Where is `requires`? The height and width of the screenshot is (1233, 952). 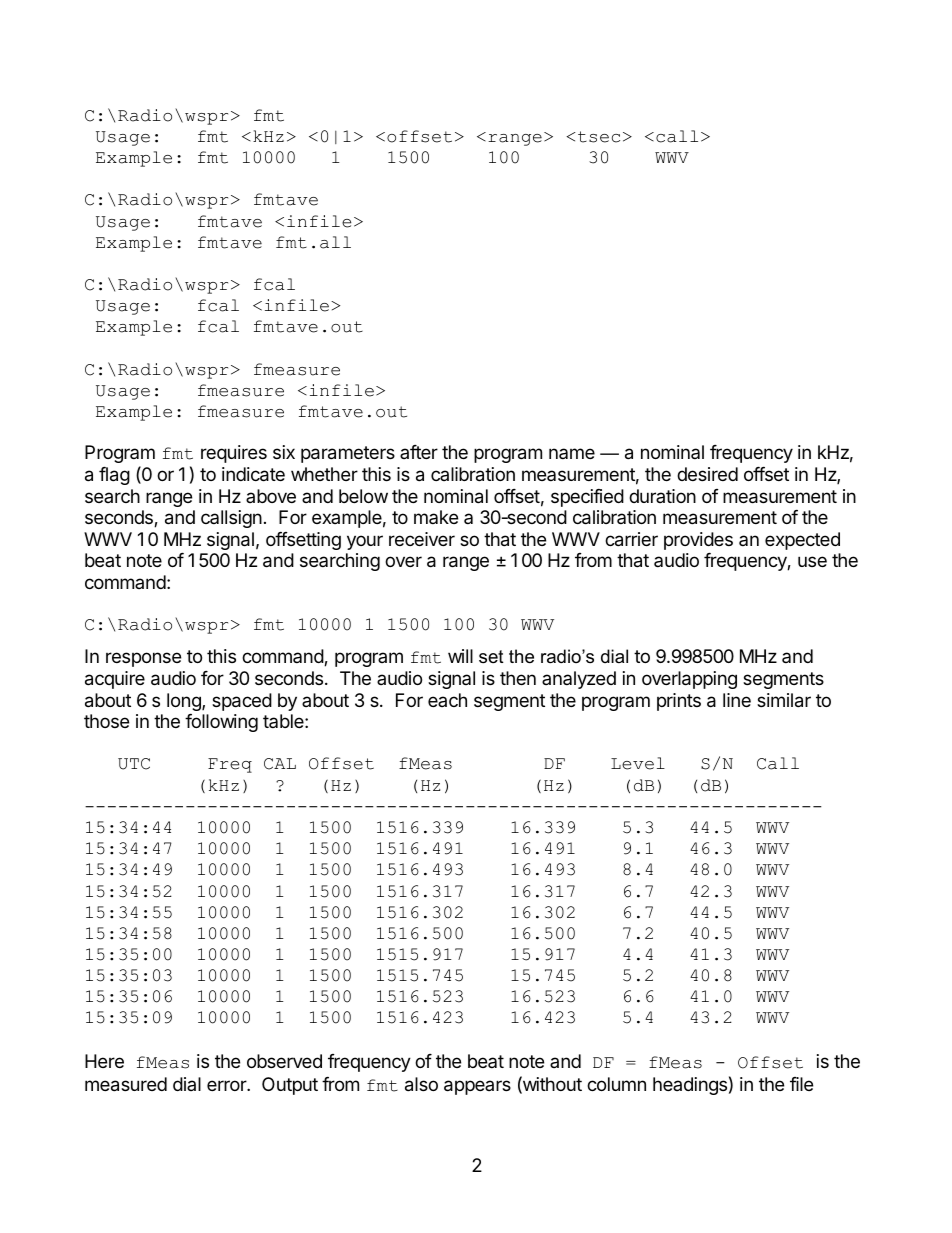
requires is located at coordinates (234, 454).
